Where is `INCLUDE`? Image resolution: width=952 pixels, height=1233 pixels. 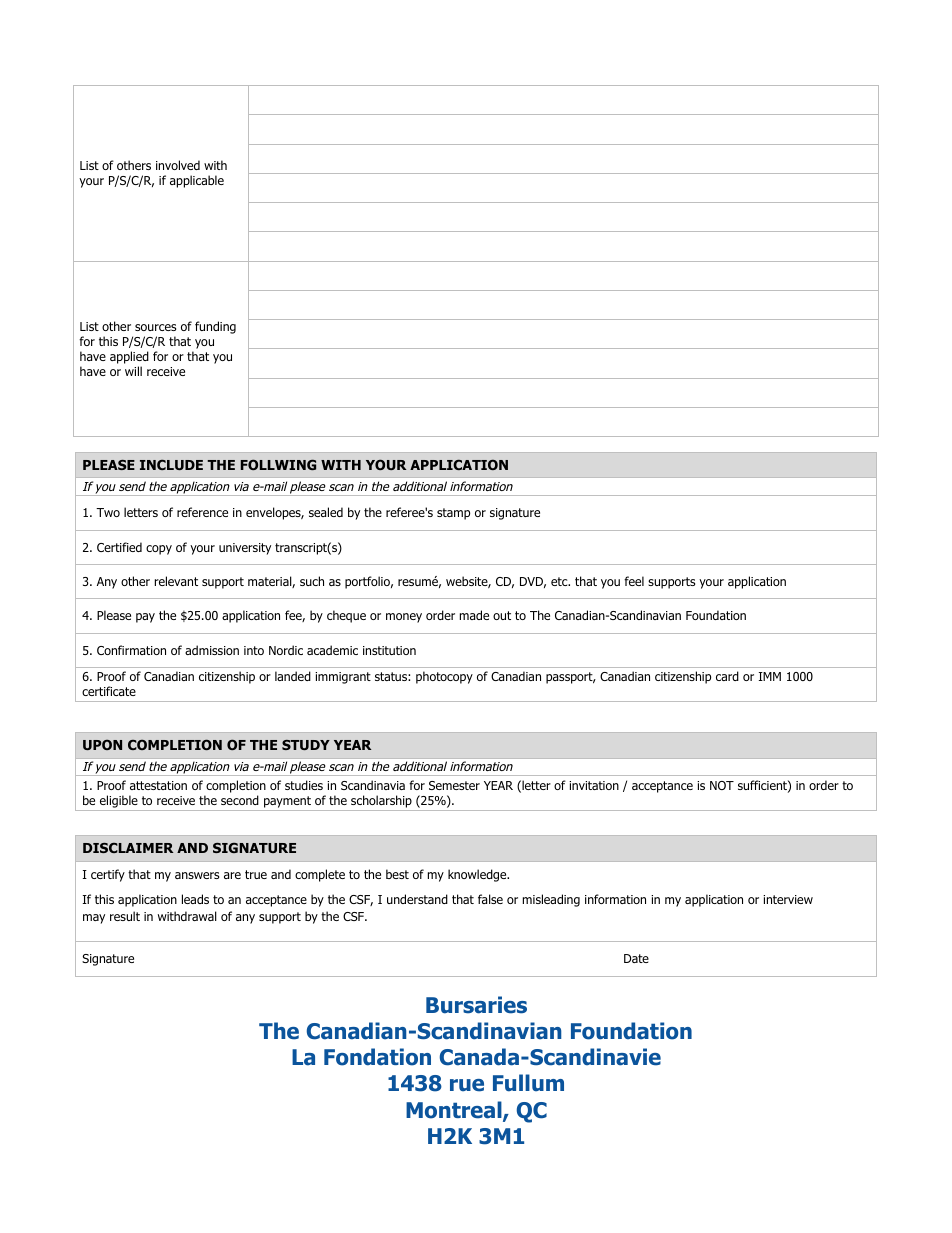
INCLUDE is located at coordinates (171, 465).
